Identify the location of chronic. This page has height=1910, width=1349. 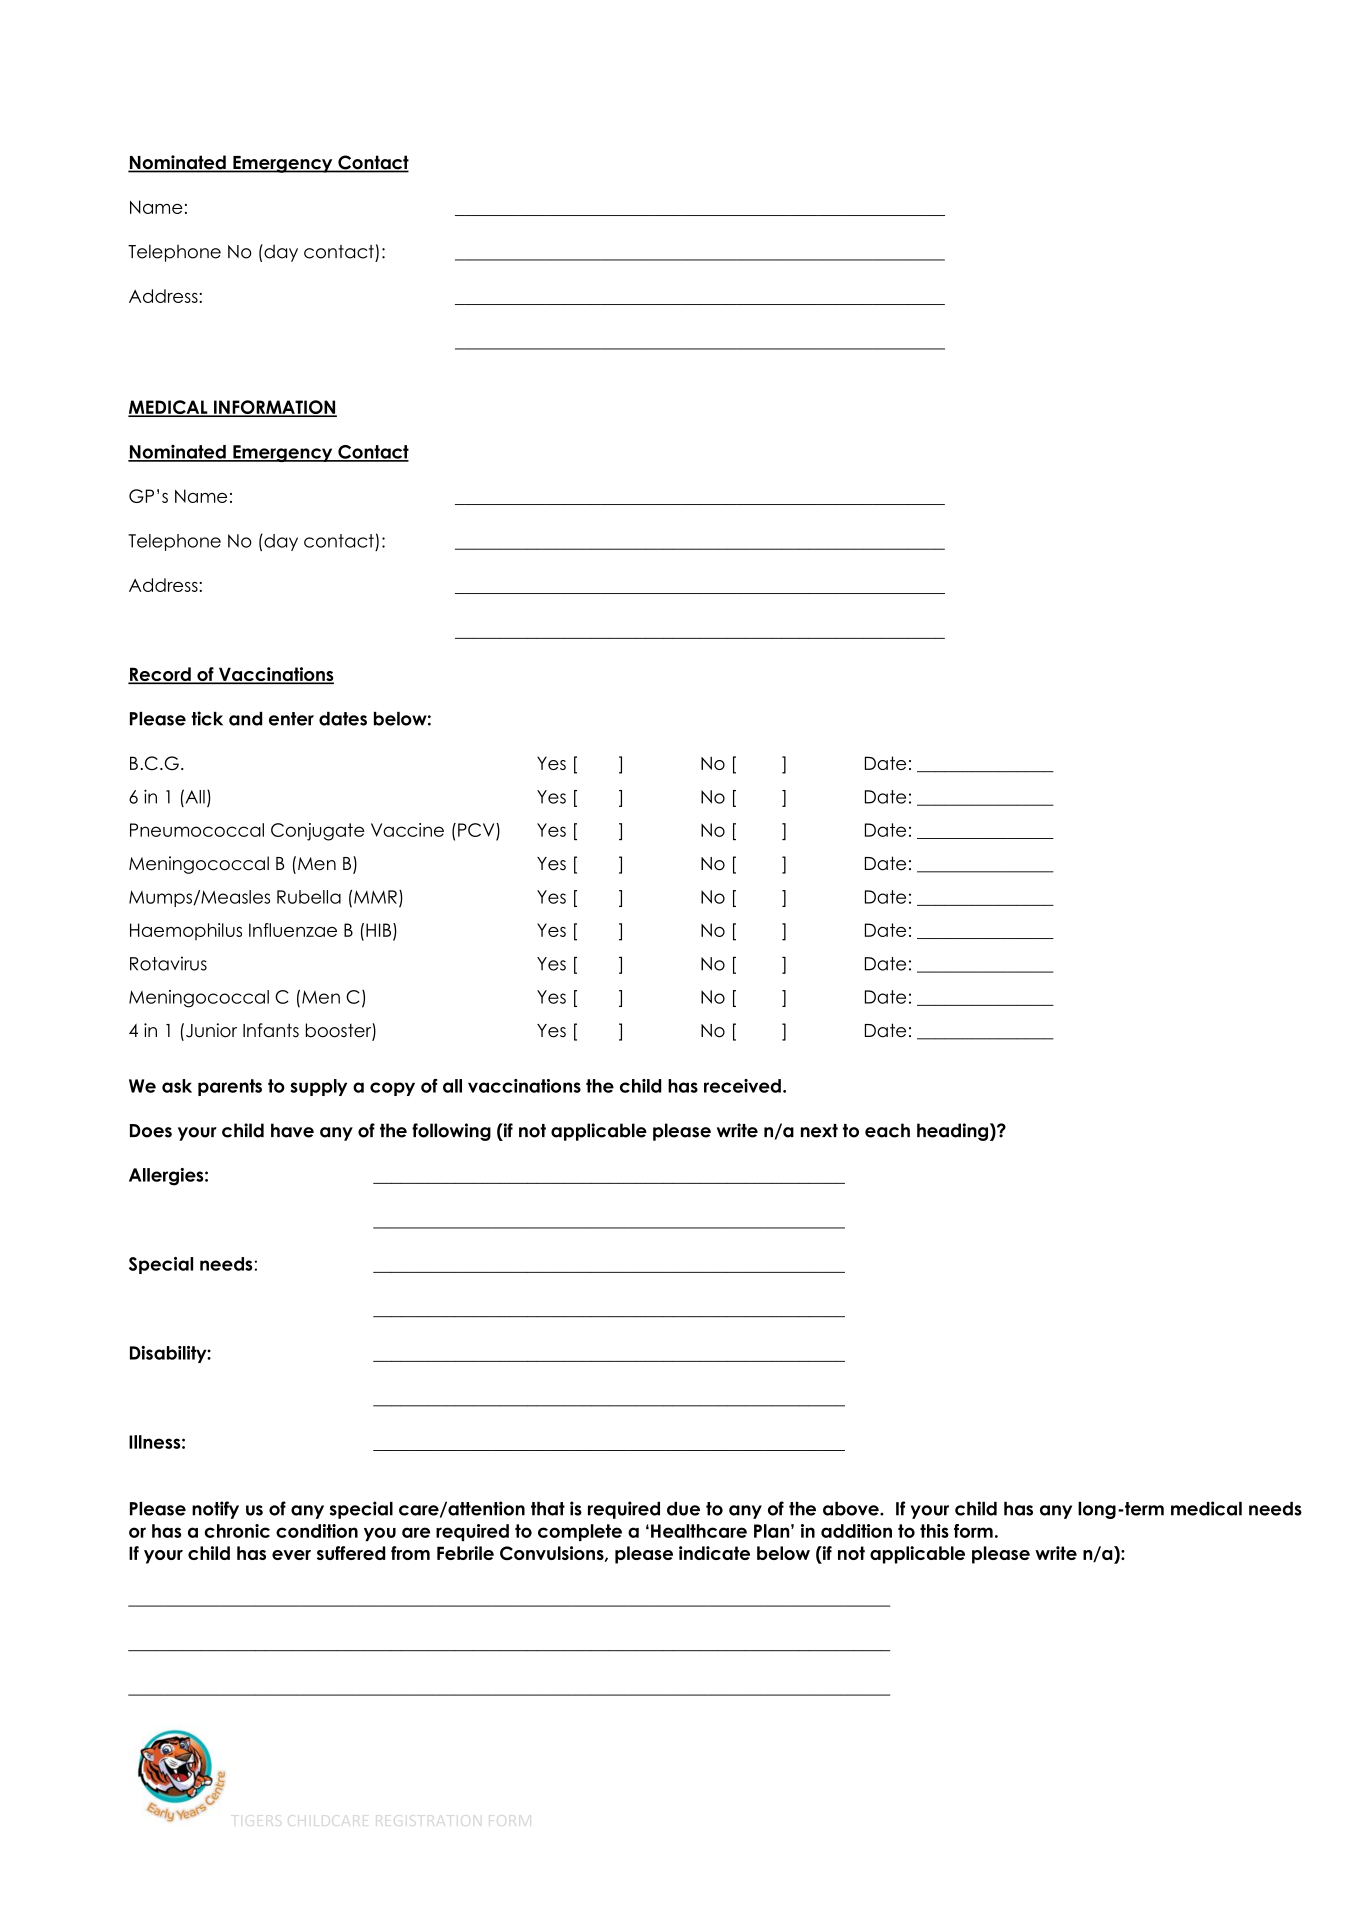
(237, 1531).
